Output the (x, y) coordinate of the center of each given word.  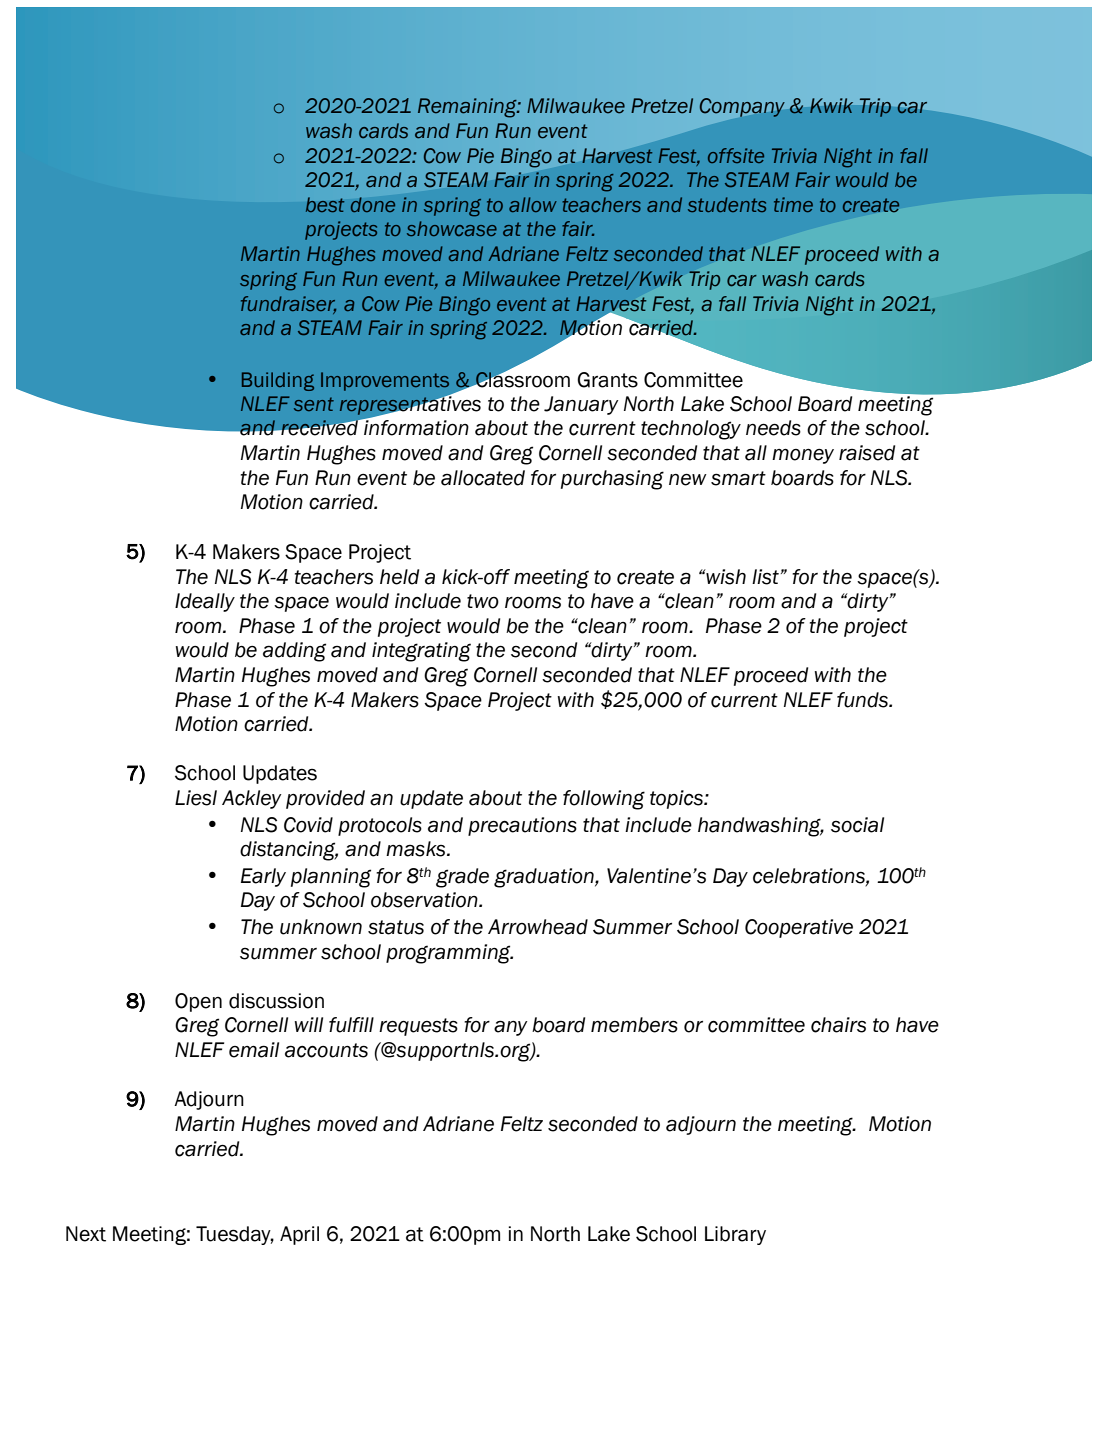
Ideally (205, 602)
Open (198, 1002)
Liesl (196, 798)
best (325, 205)
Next (86, 1234)
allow (533, 204)
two (483, 601)
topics (677, 799)
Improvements (385, 381)
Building (278, 381)
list (765, 577)
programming (449, 954)
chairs (838, 1025)
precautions (522, 826)
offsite (736, 155)
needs (773, 428)
